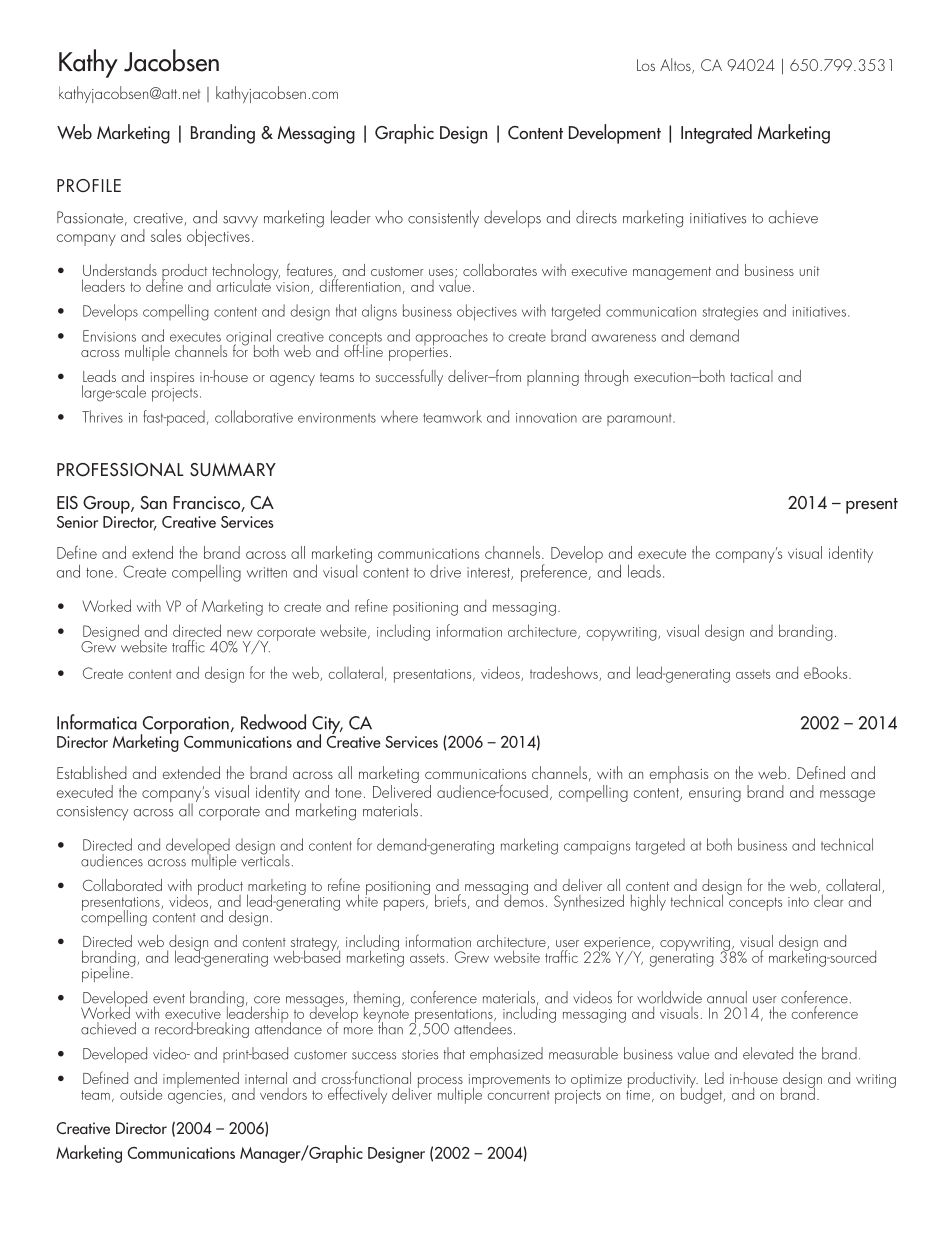  I want to click on outside, so click(141, 1093).
